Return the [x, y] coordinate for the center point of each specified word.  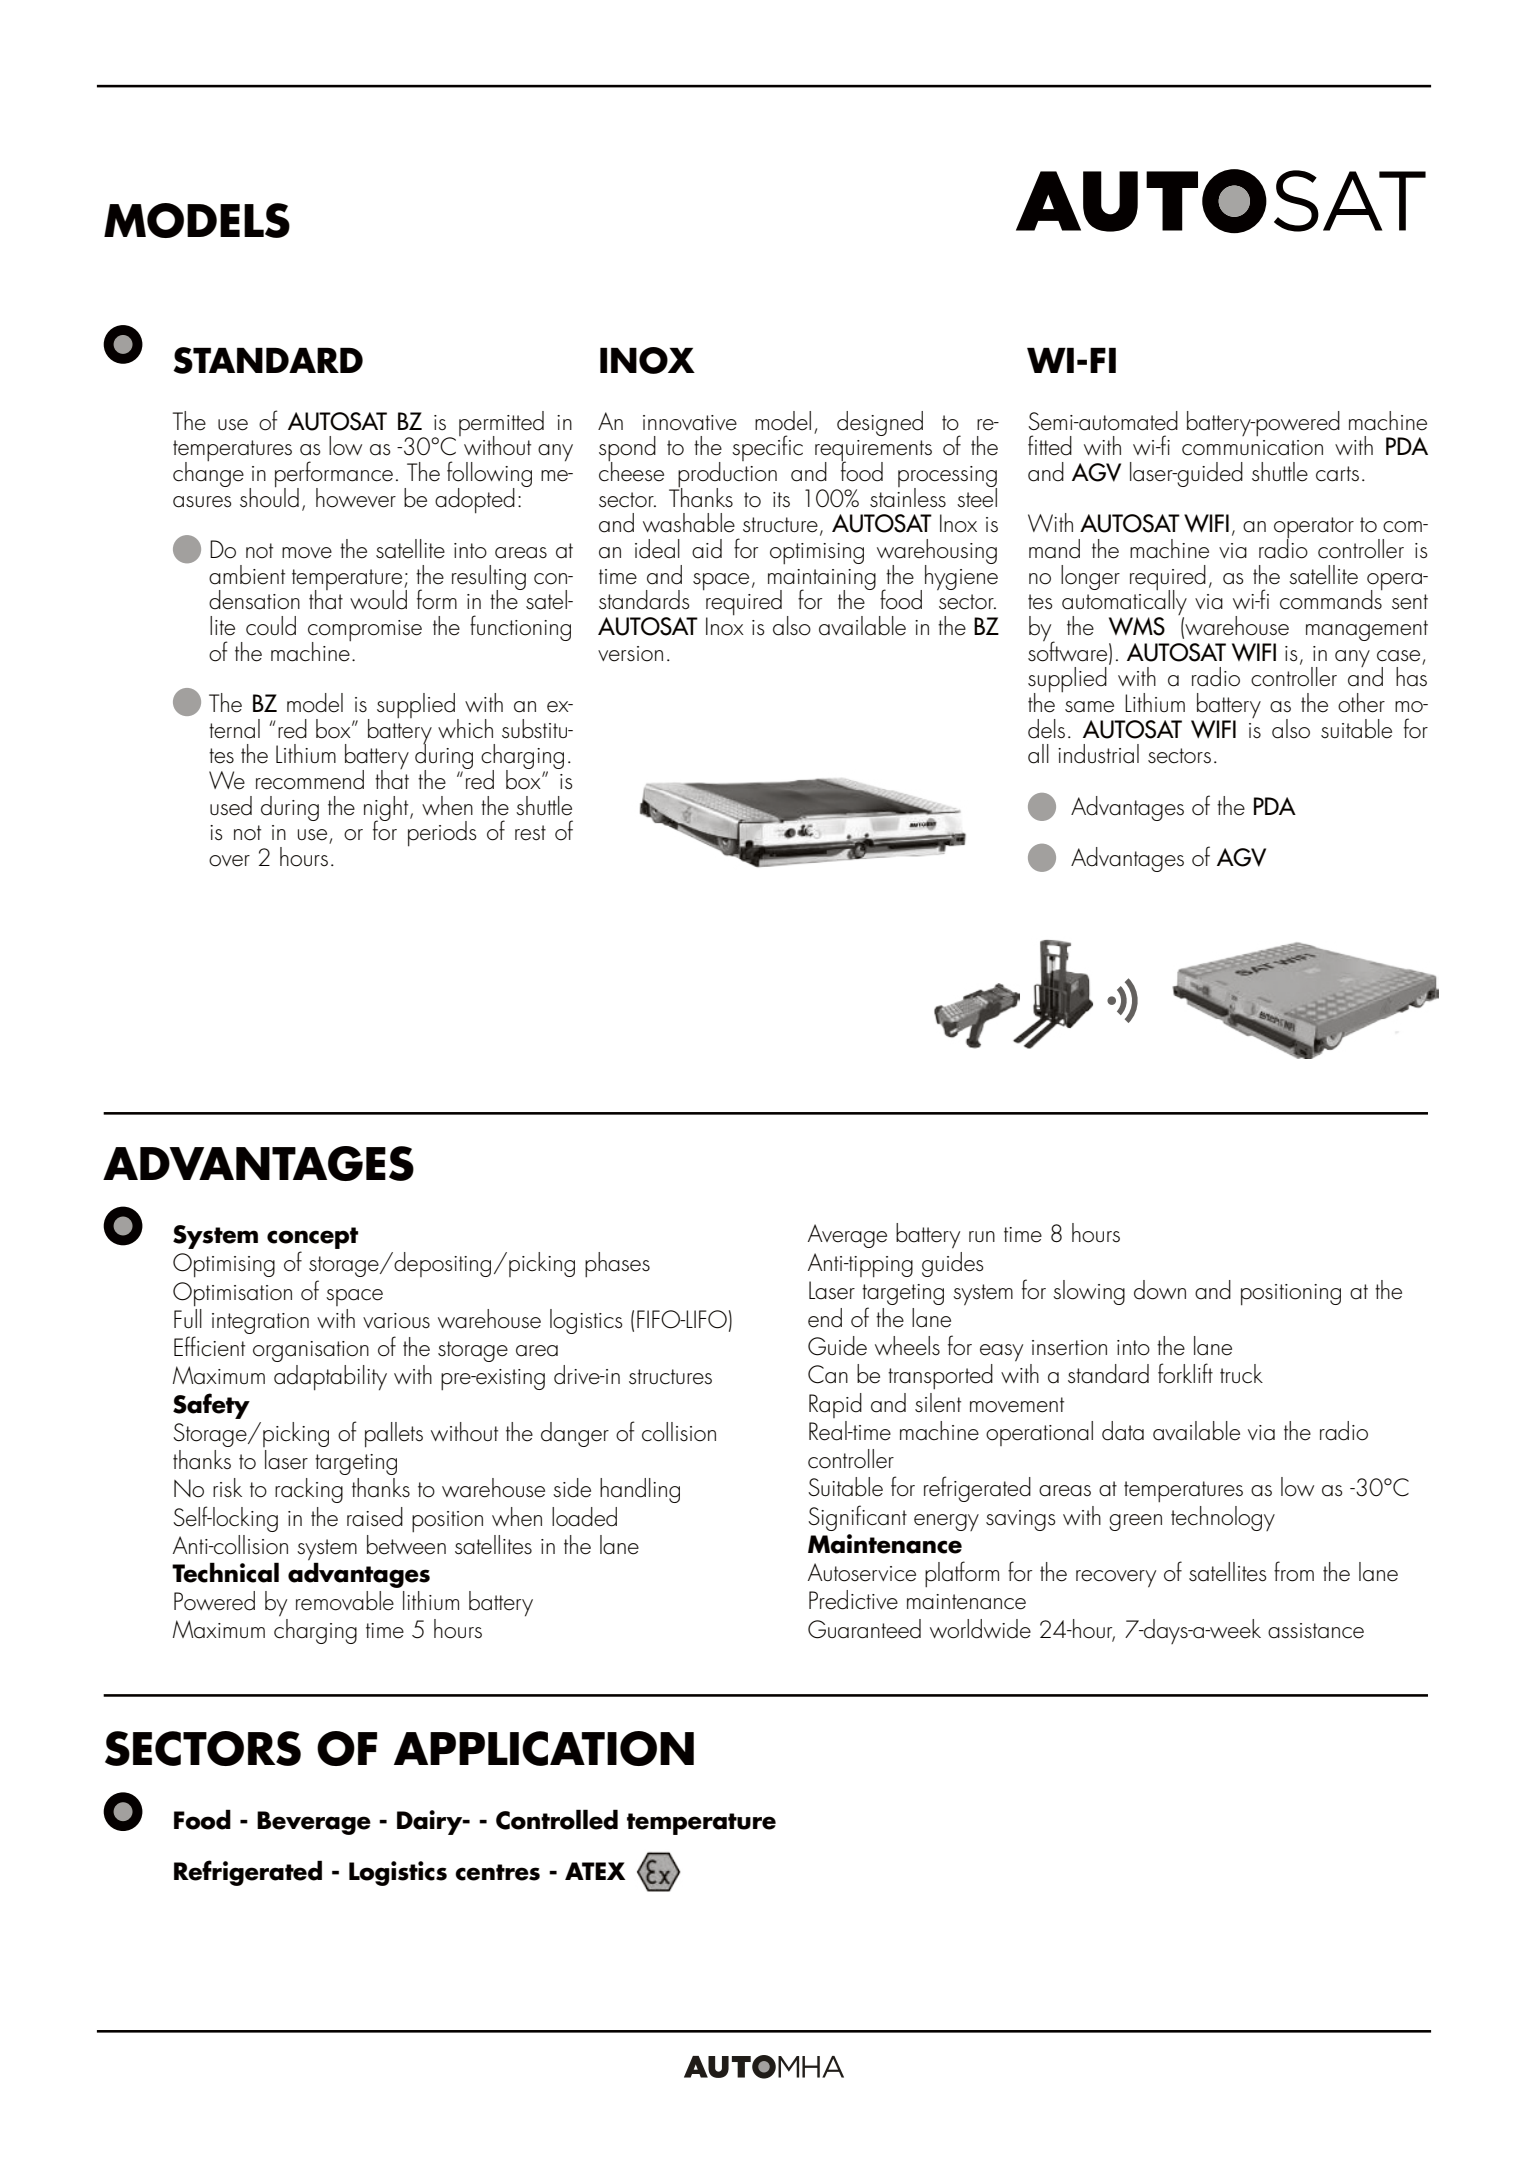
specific [767, 448]
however [356, 498]
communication [1252, 448]
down [1160, 1290]
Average [847, 1236]
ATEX [595, 1871]
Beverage [314, 1823]
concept [312, 1239]
